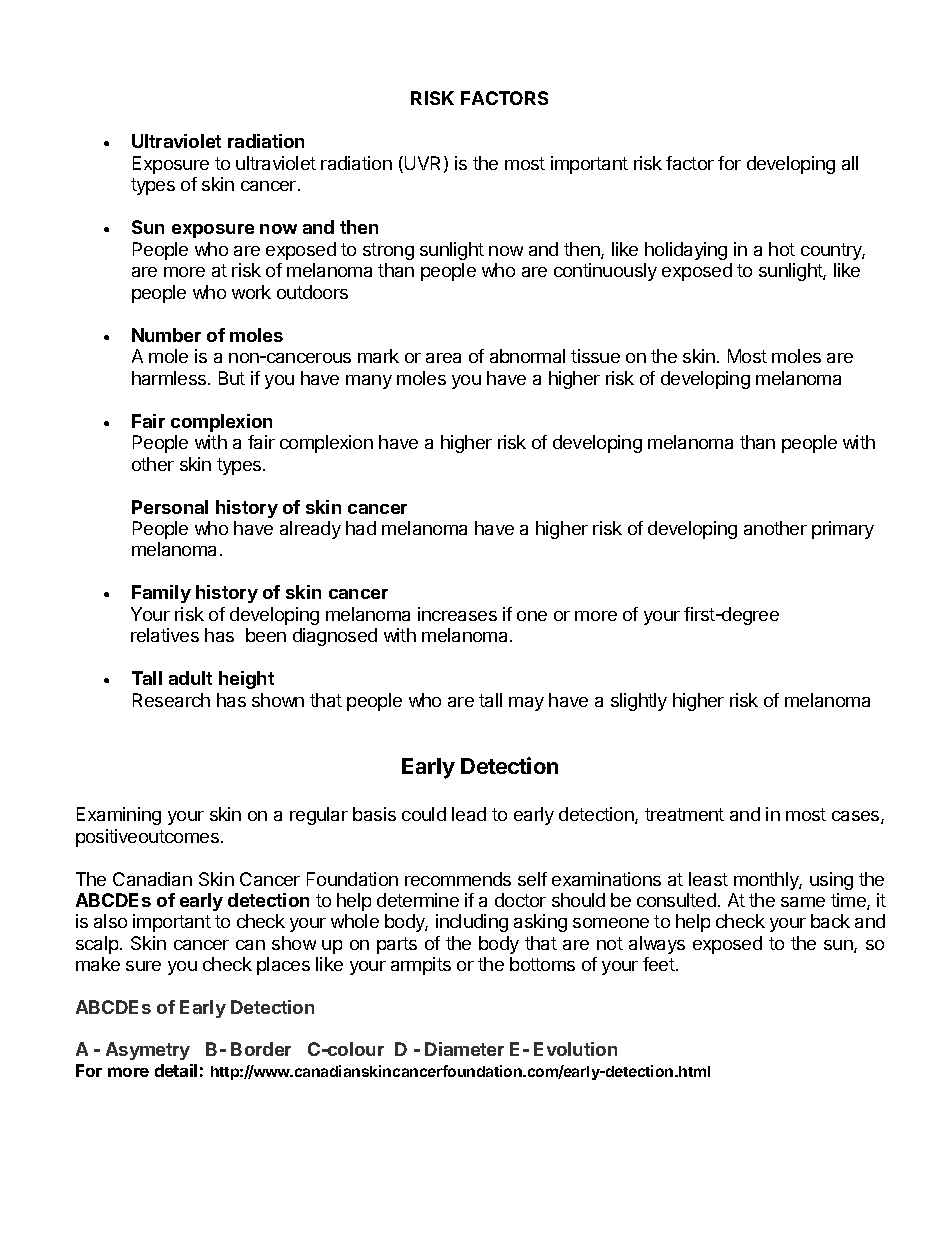  Describe the element at coordinates (119, 816) in the screenshot. I see `Examining` at that location.
